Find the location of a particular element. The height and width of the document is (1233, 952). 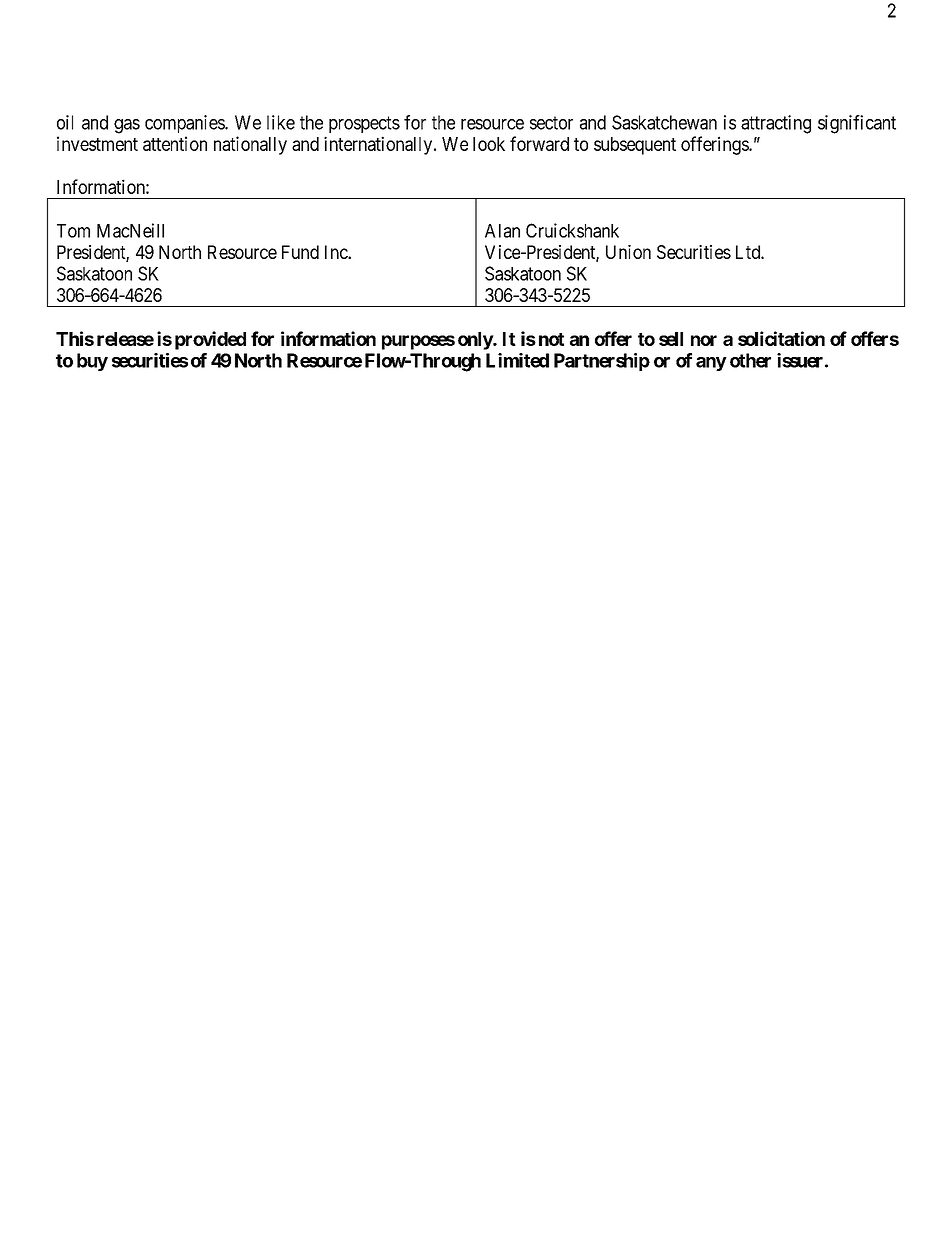

solicitation is located at coordinates (781, 338).
